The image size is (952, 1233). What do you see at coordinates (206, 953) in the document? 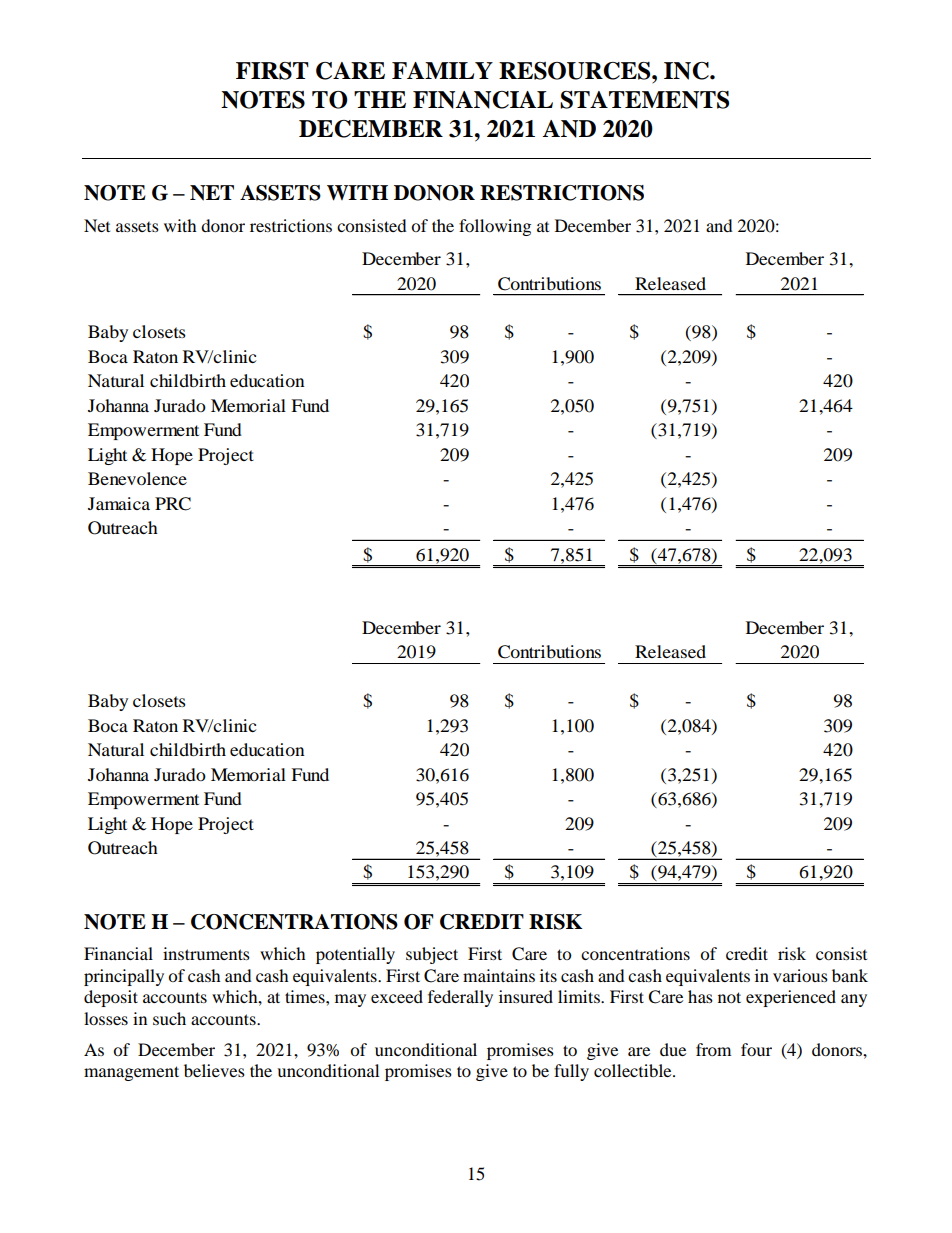
I see `instruments` at bounding box center [206, 953].
